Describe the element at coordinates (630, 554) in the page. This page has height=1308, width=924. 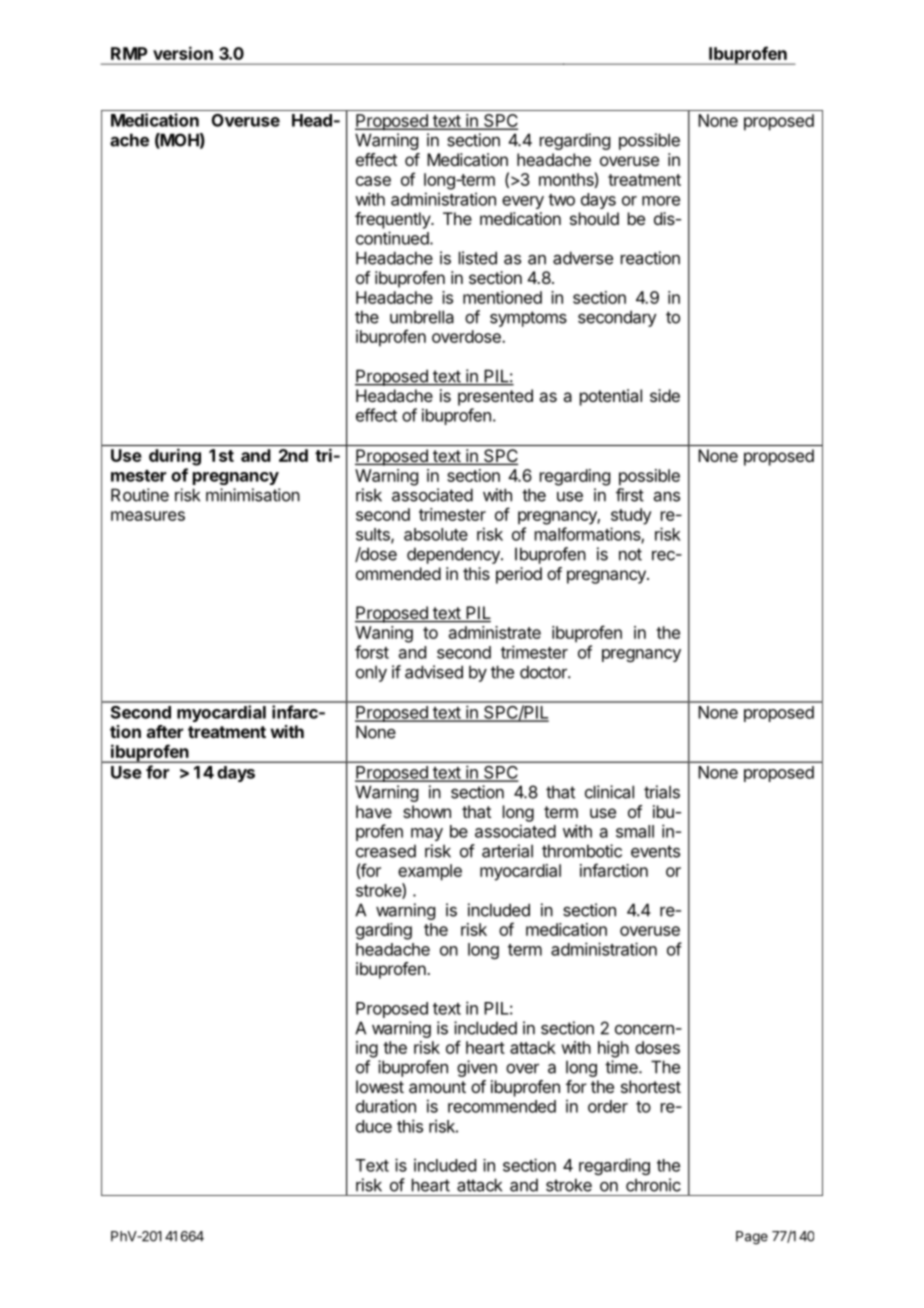
I see `not` at that location.
